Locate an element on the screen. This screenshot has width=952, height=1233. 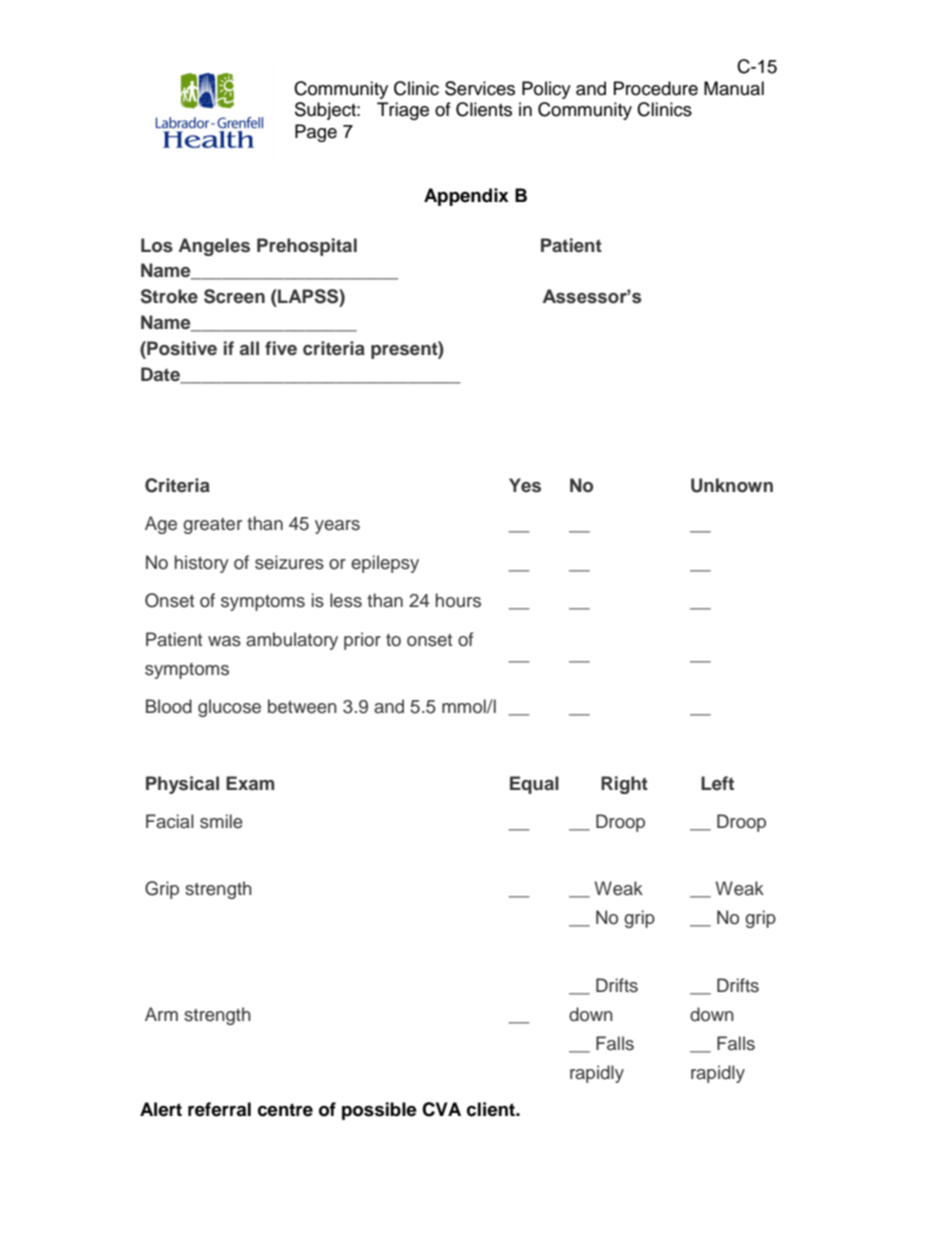
Procedure is located at coordinates (656, 88).
